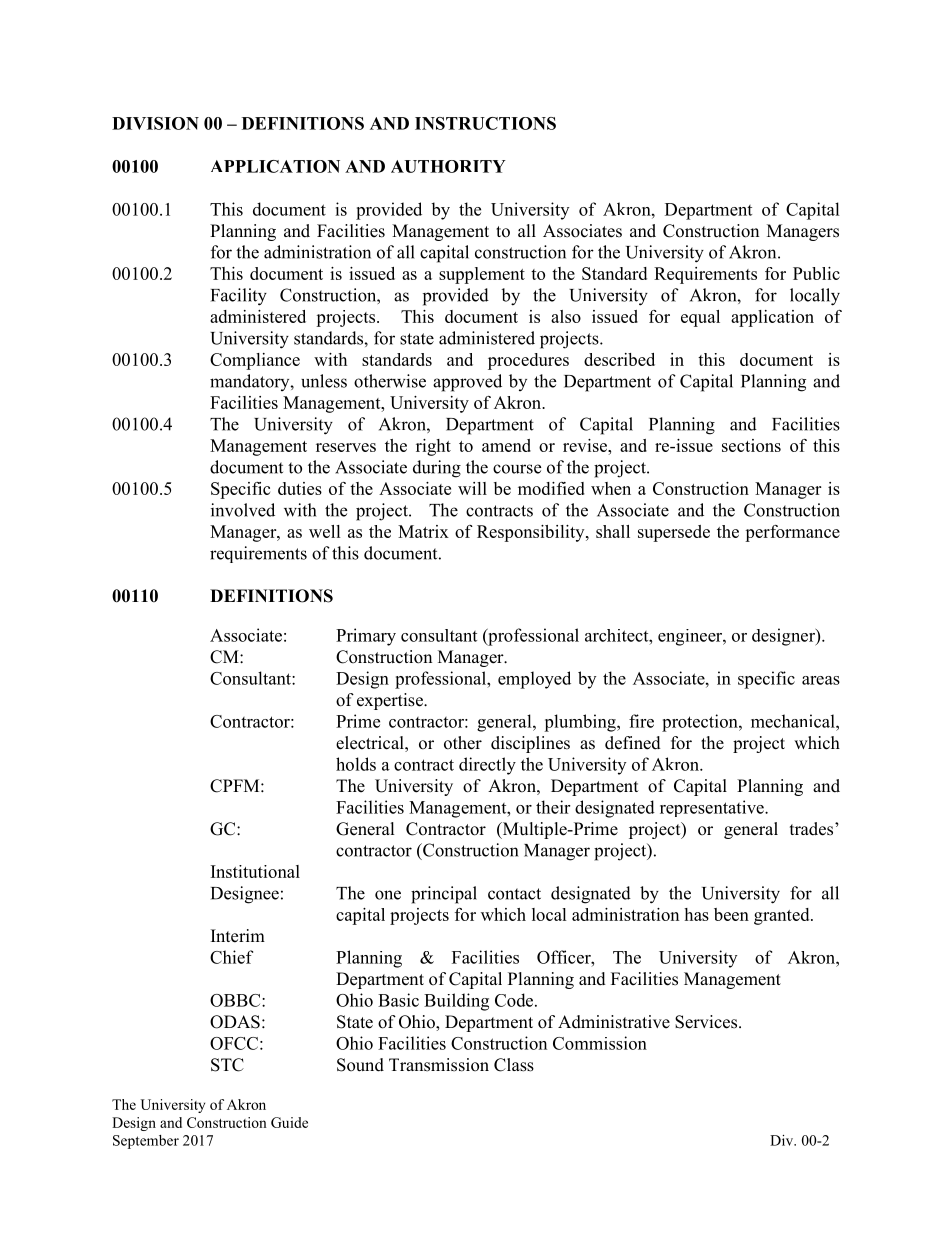 The image size is (952, 1233). What do you see at coordinates (487, 766) in the image?
I see `directly` at bounding box center [487, 766].
